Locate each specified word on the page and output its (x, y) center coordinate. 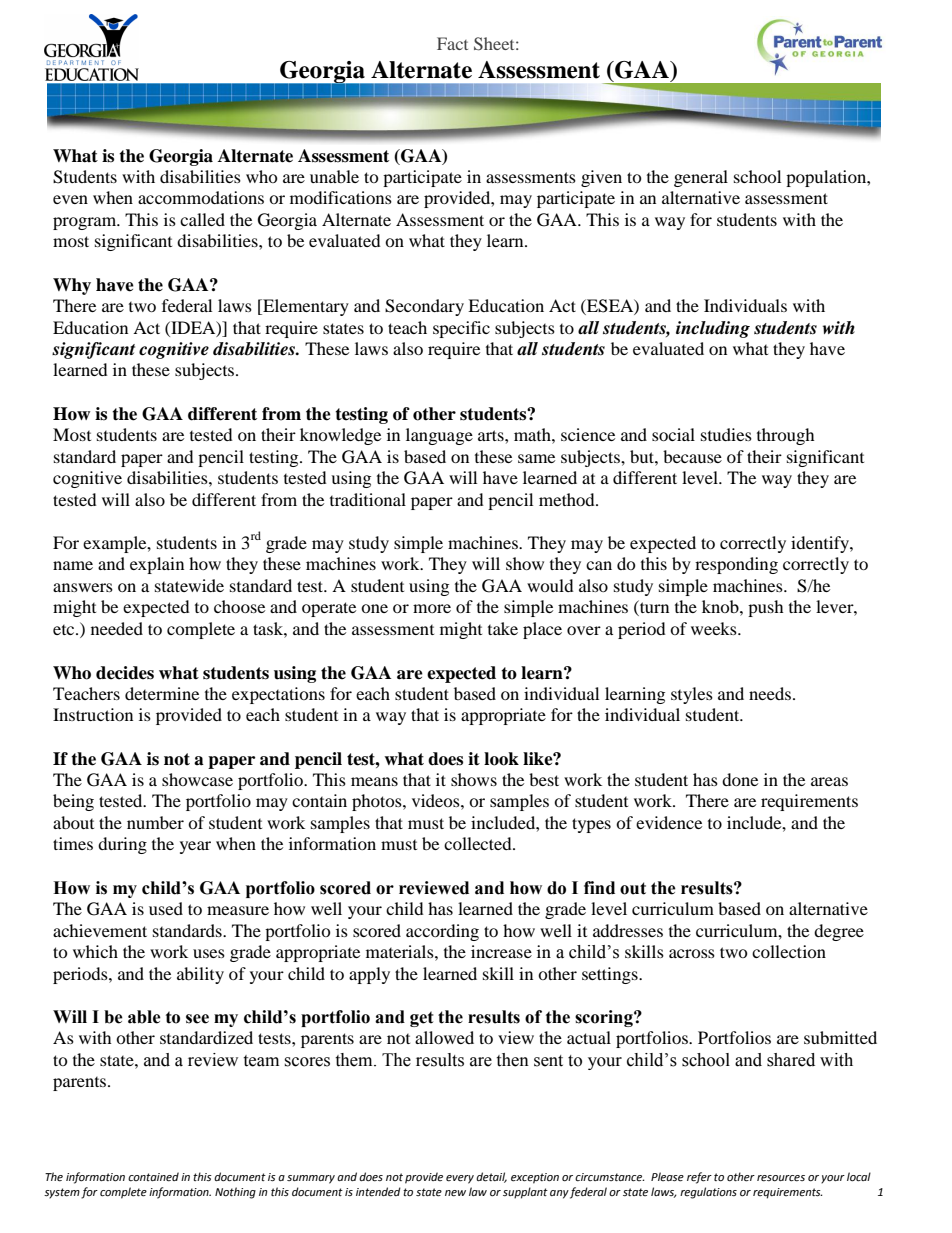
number (155, 822)
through (786, 436)
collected (479, 843)
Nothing (235, 1193)
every (460, 1179)
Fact (452, 43)
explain (157, 565)
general (701, 178)
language (439, 436)
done (740, 779)
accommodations (201, 197)
